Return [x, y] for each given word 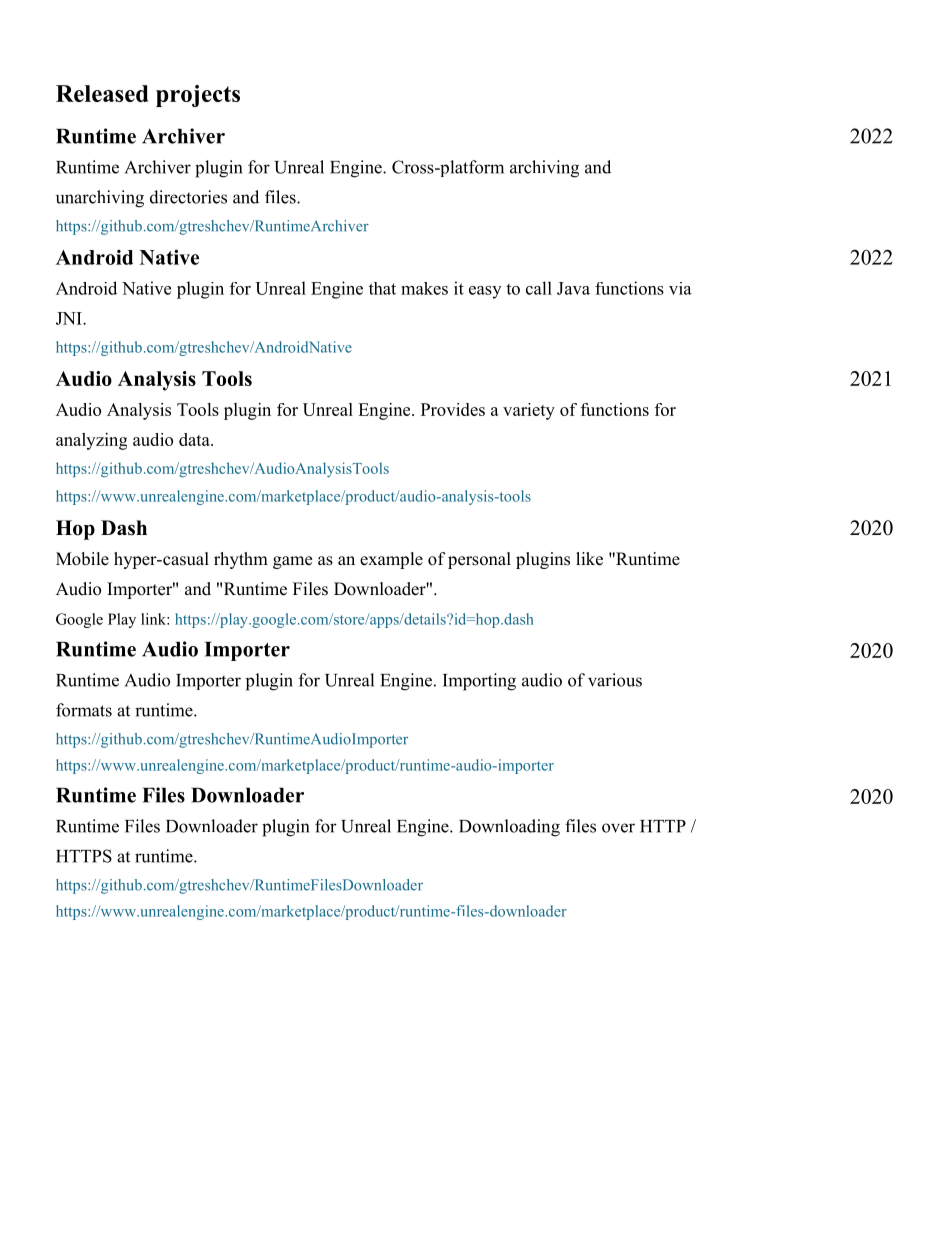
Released [102, 93]
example [391, 560]
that [382, 288]
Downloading [509, 828]
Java [573, 288]
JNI [70, 318]
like [589, 559]
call [539, 288]
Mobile [82, 559]
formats [84, 710]
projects [198, 96]
